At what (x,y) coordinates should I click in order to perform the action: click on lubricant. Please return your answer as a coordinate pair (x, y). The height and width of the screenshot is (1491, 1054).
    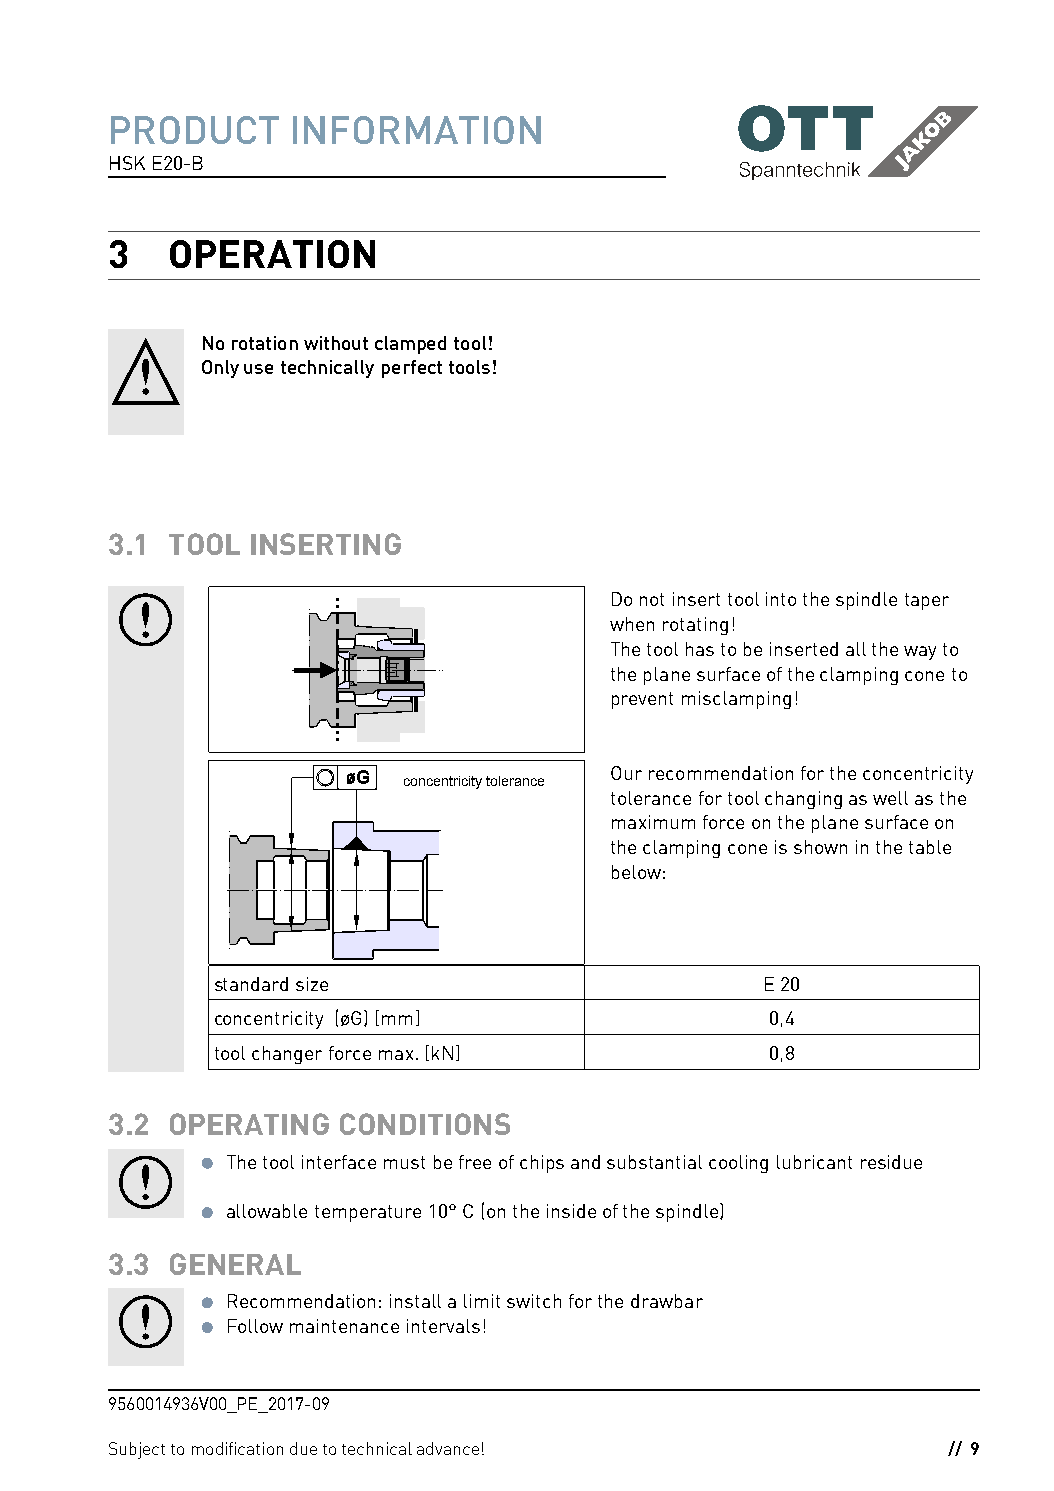
    Looking at the image, I should click on (814, 1162).
